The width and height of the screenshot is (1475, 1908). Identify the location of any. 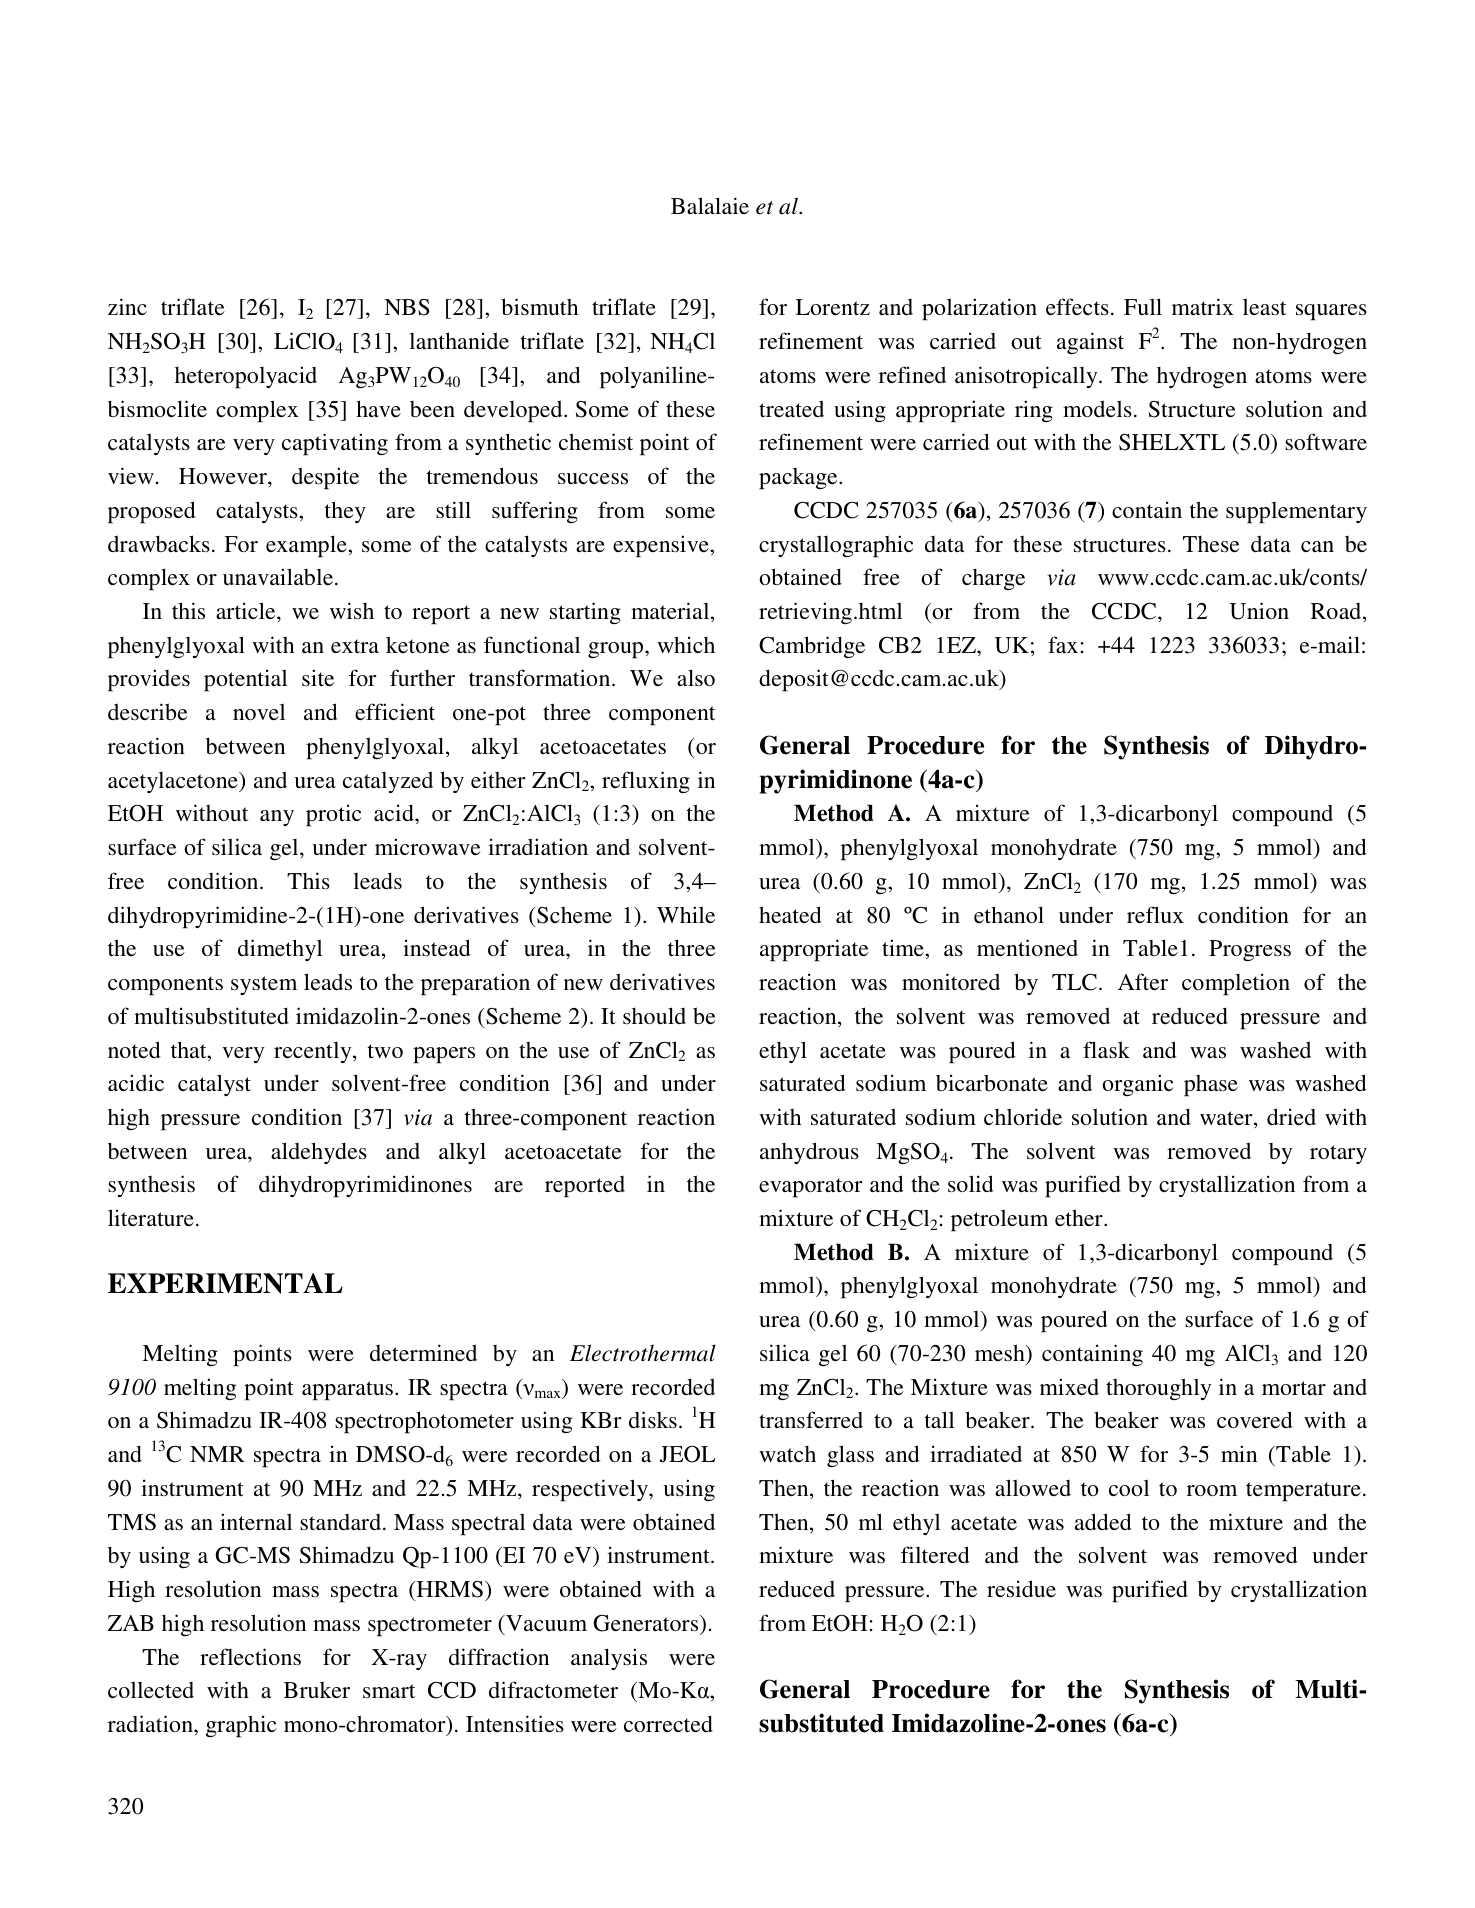
(277, 818).
